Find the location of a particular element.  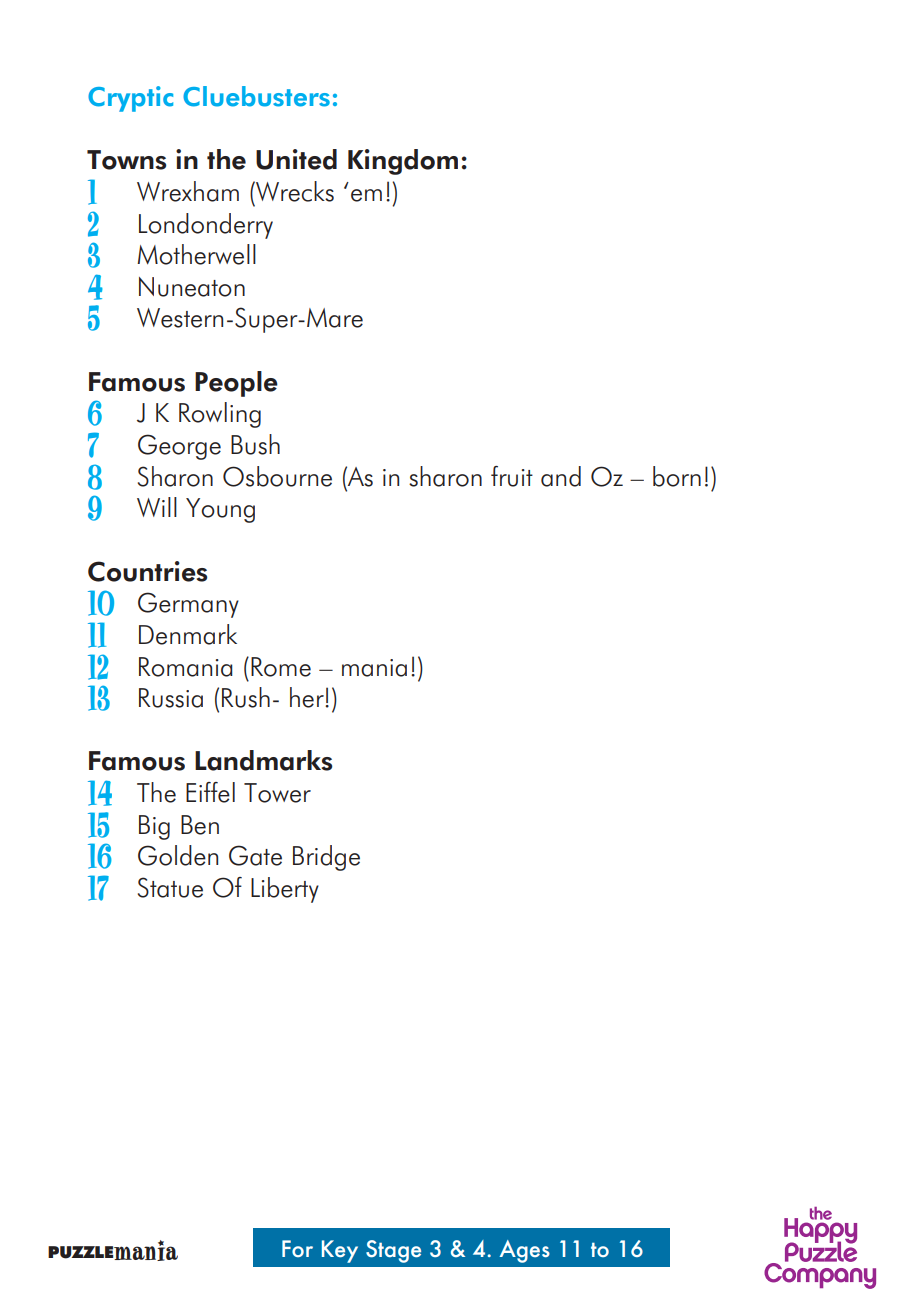

Cryptic is located at coordinates (130, 99).
